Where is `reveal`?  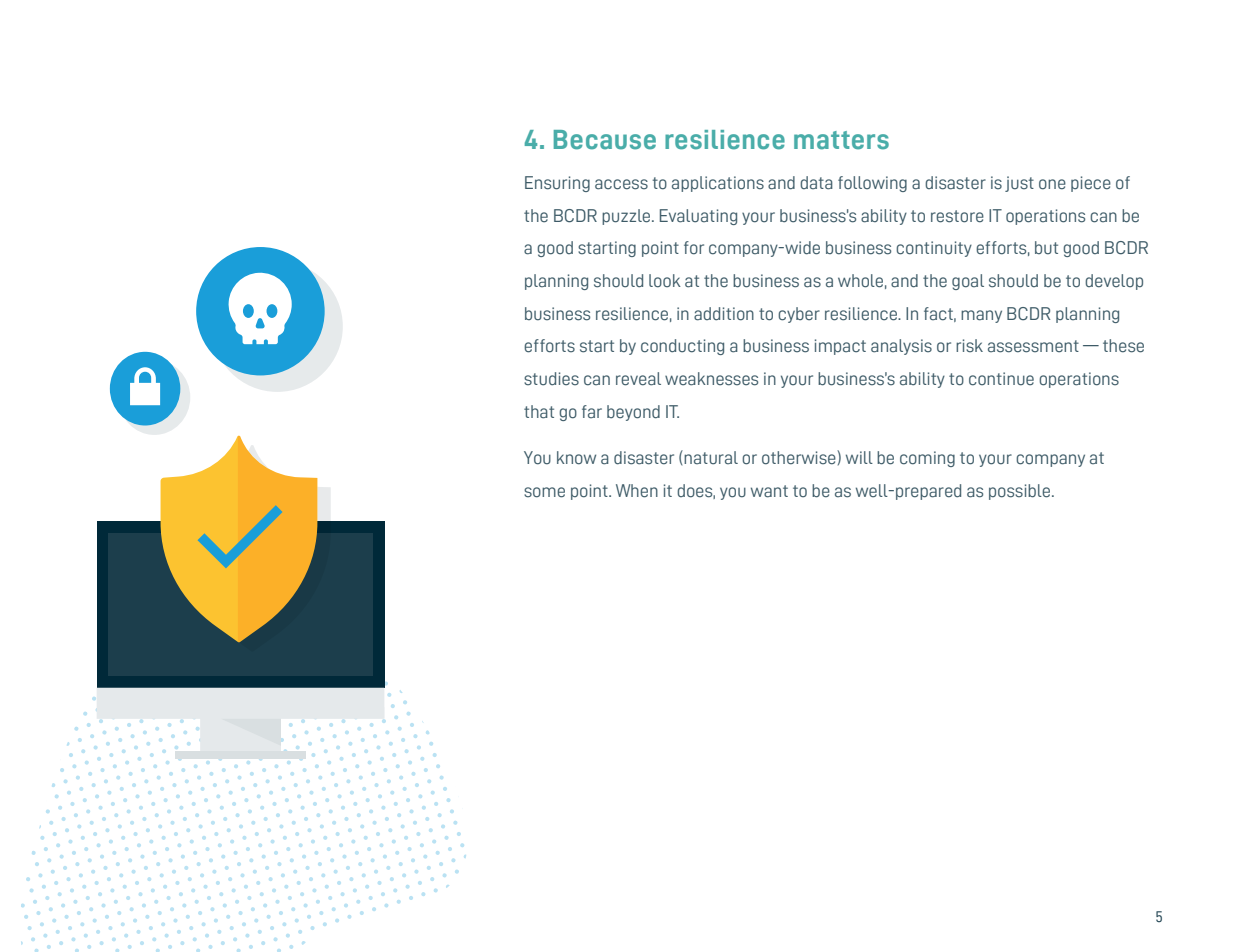
reveal is located at coordinates (638, 379).
